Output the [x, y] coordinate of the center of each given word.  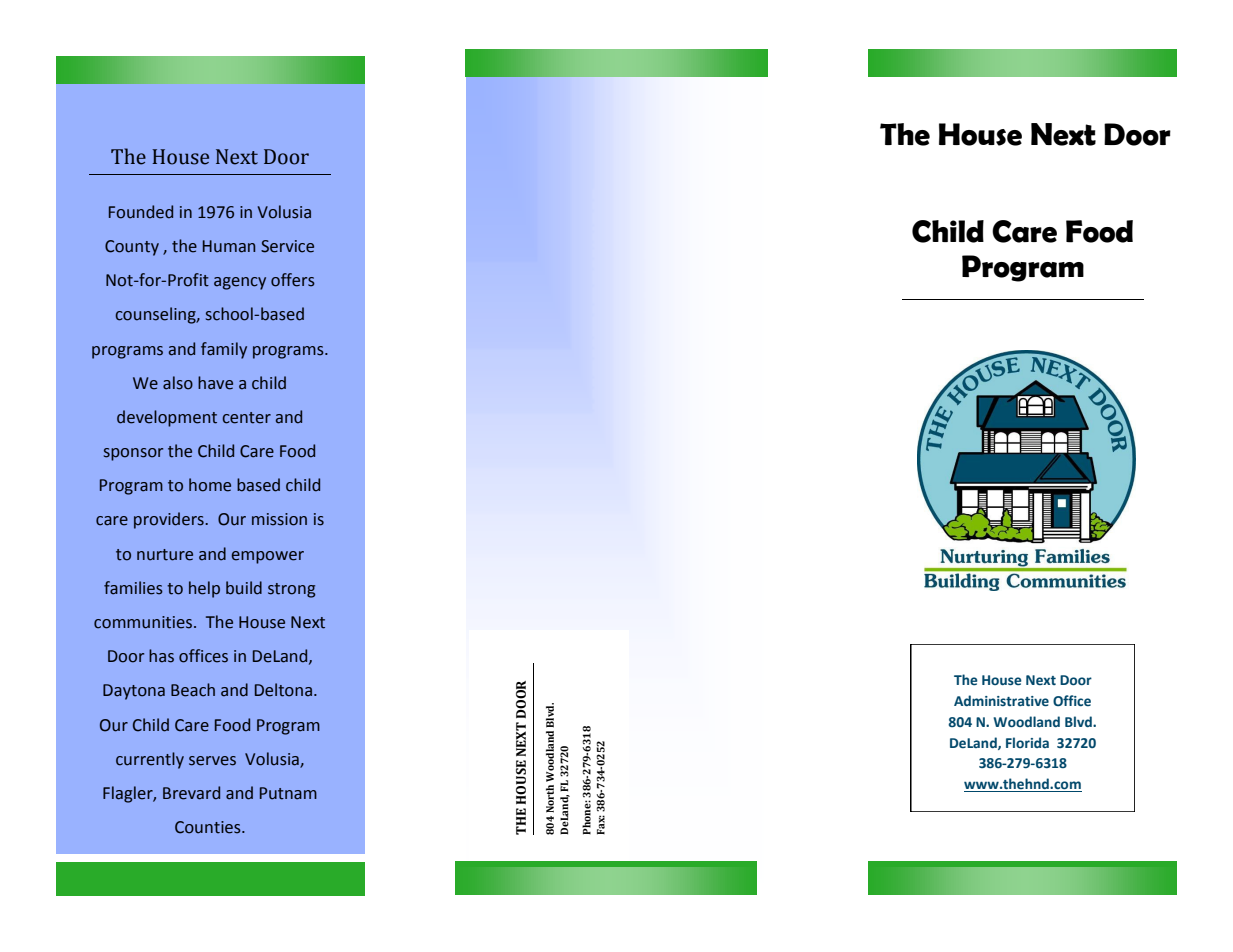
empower [268, 557]
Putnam [288, 793]
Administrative [1001, 700]
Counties [209, 827]
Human [229, 246]
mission [279, 519]
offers [293, 280]
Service [287, 246]
